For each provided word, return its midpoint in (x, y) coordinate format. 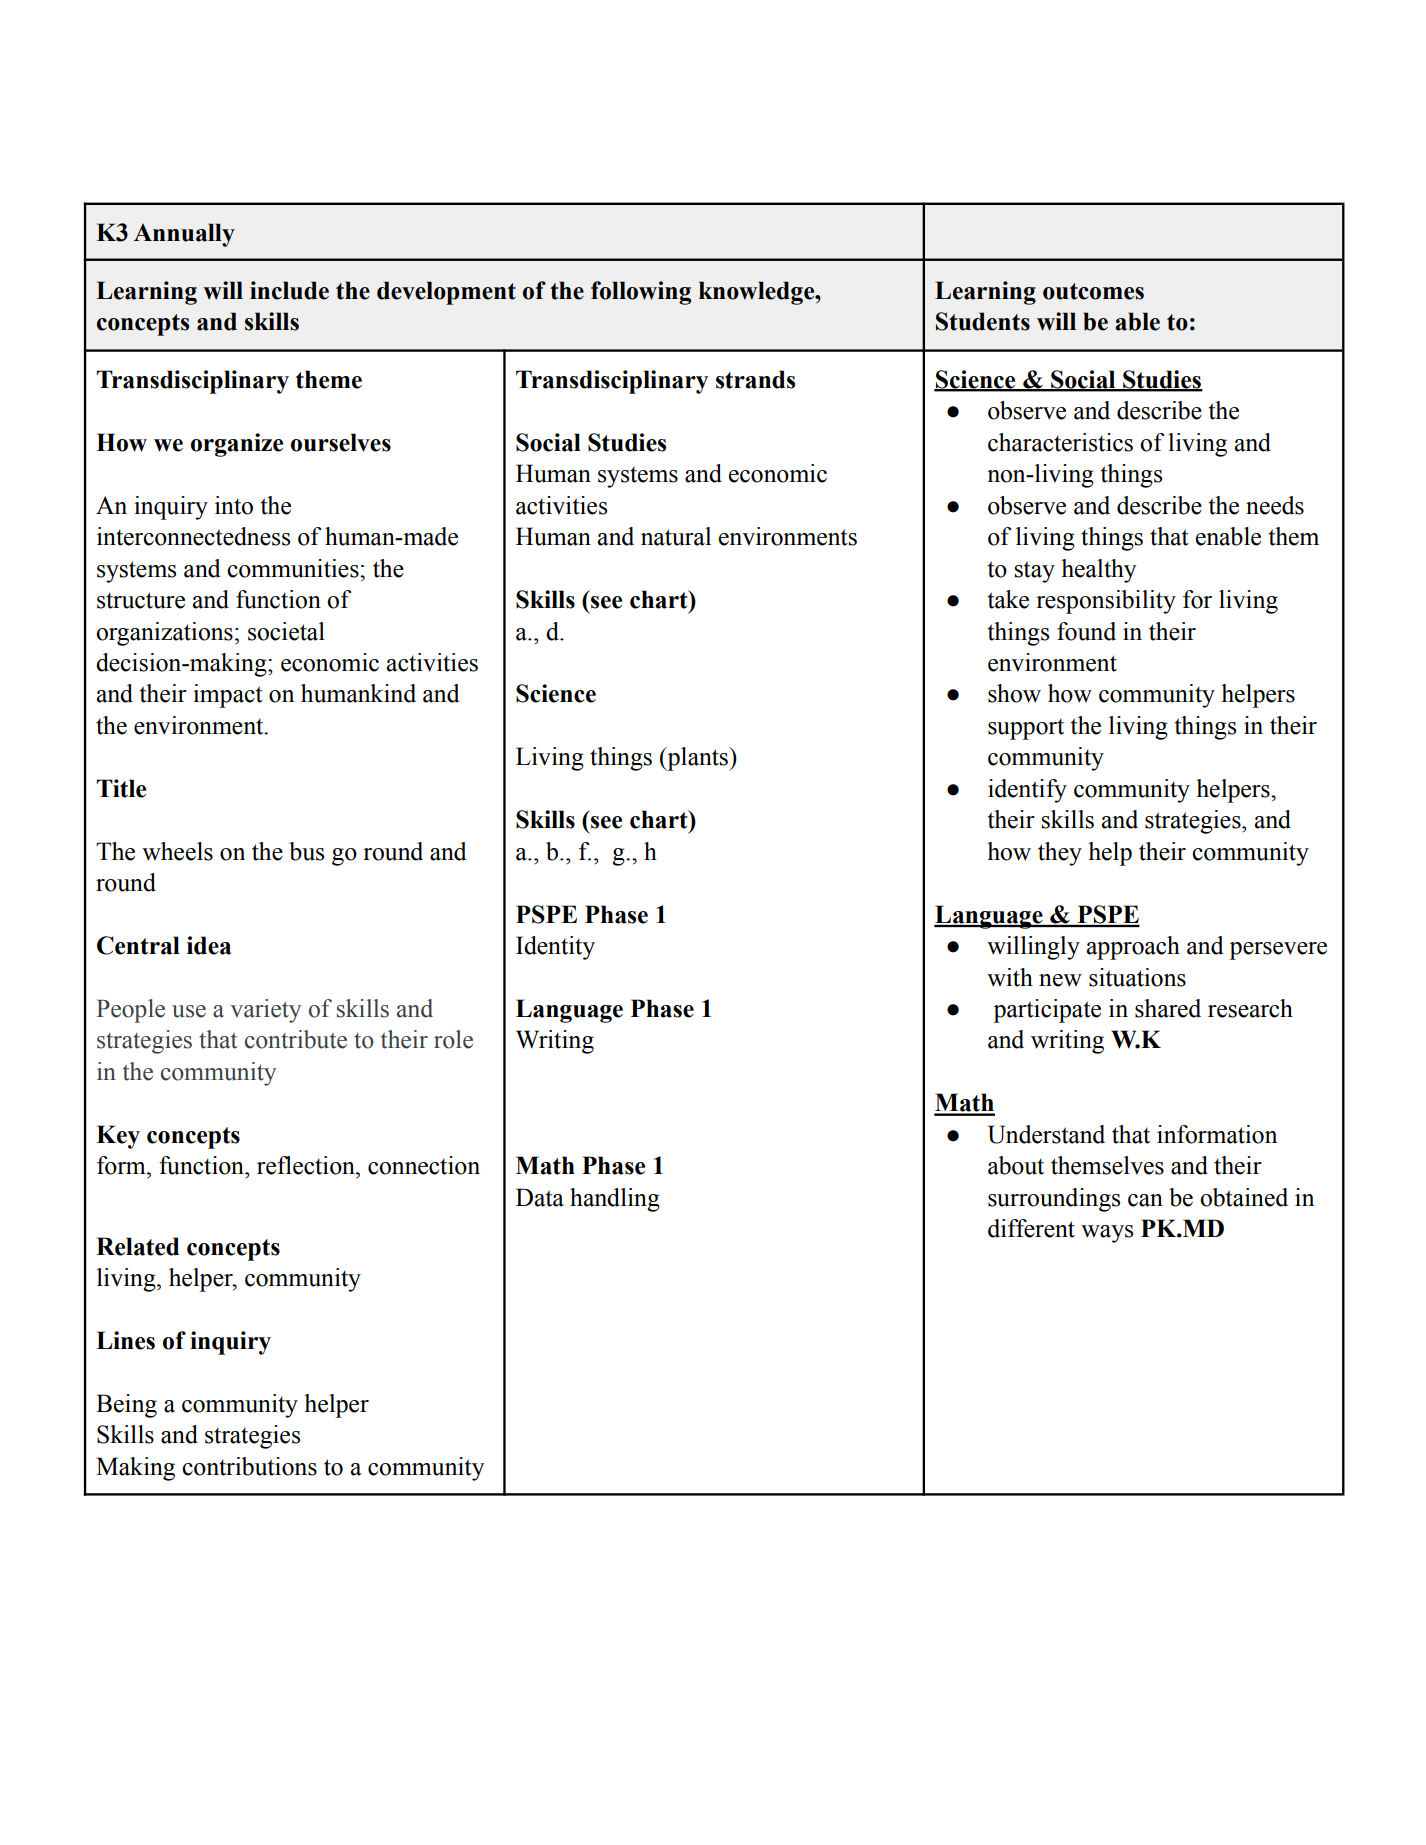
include (289, 290)
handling (615, 1200)
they (1060, 854)
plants (698, 759)
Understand (1046, 1134)
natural (676, 536)
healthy (1098, 571)
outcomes (1093, 291)
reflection (307, 1165)
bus (306, 851)
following (641, 293)
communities (294, 568)
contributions (249, 1466)
